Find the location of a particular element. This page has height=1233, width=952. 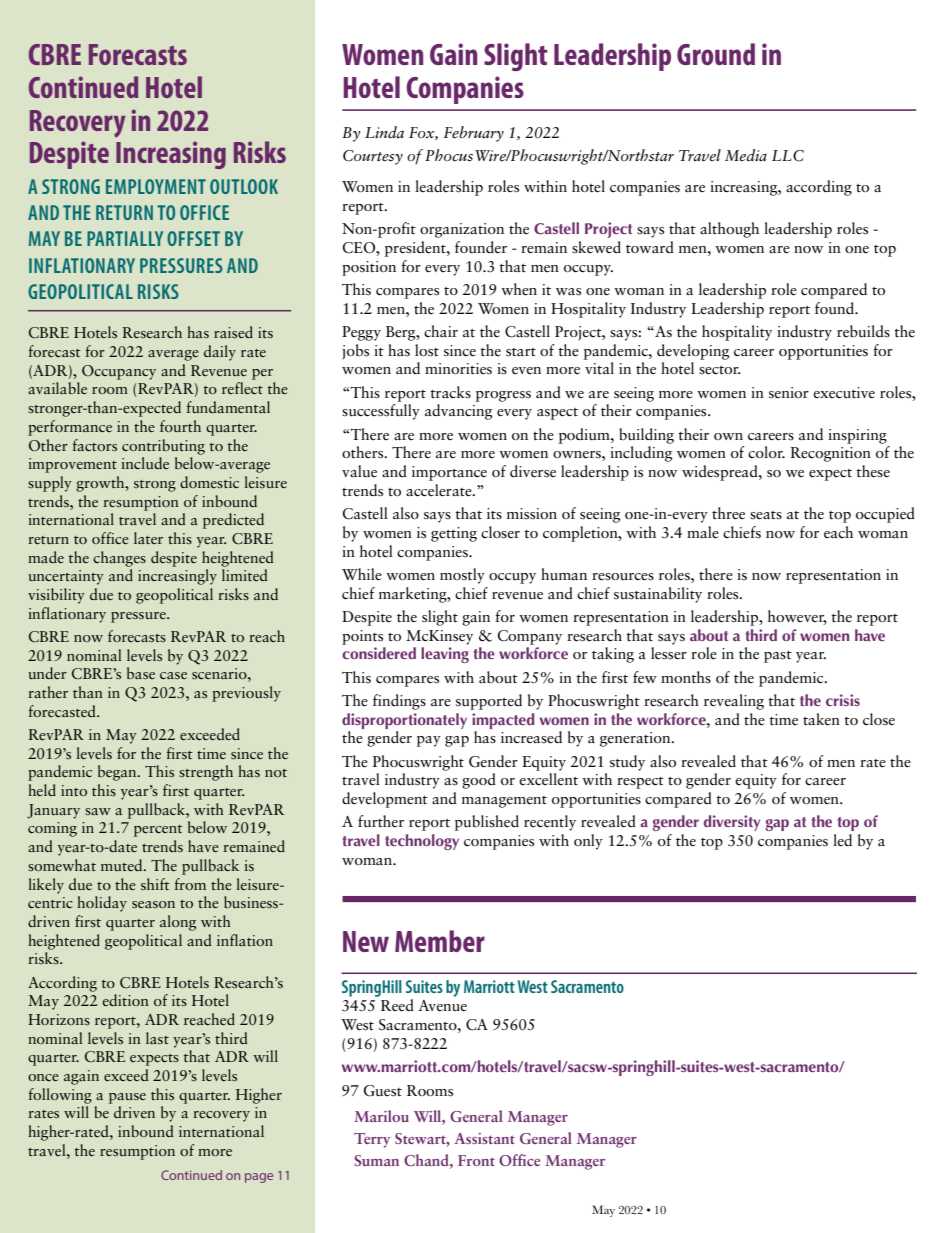

marketing is located at coordinates (414, 595).
